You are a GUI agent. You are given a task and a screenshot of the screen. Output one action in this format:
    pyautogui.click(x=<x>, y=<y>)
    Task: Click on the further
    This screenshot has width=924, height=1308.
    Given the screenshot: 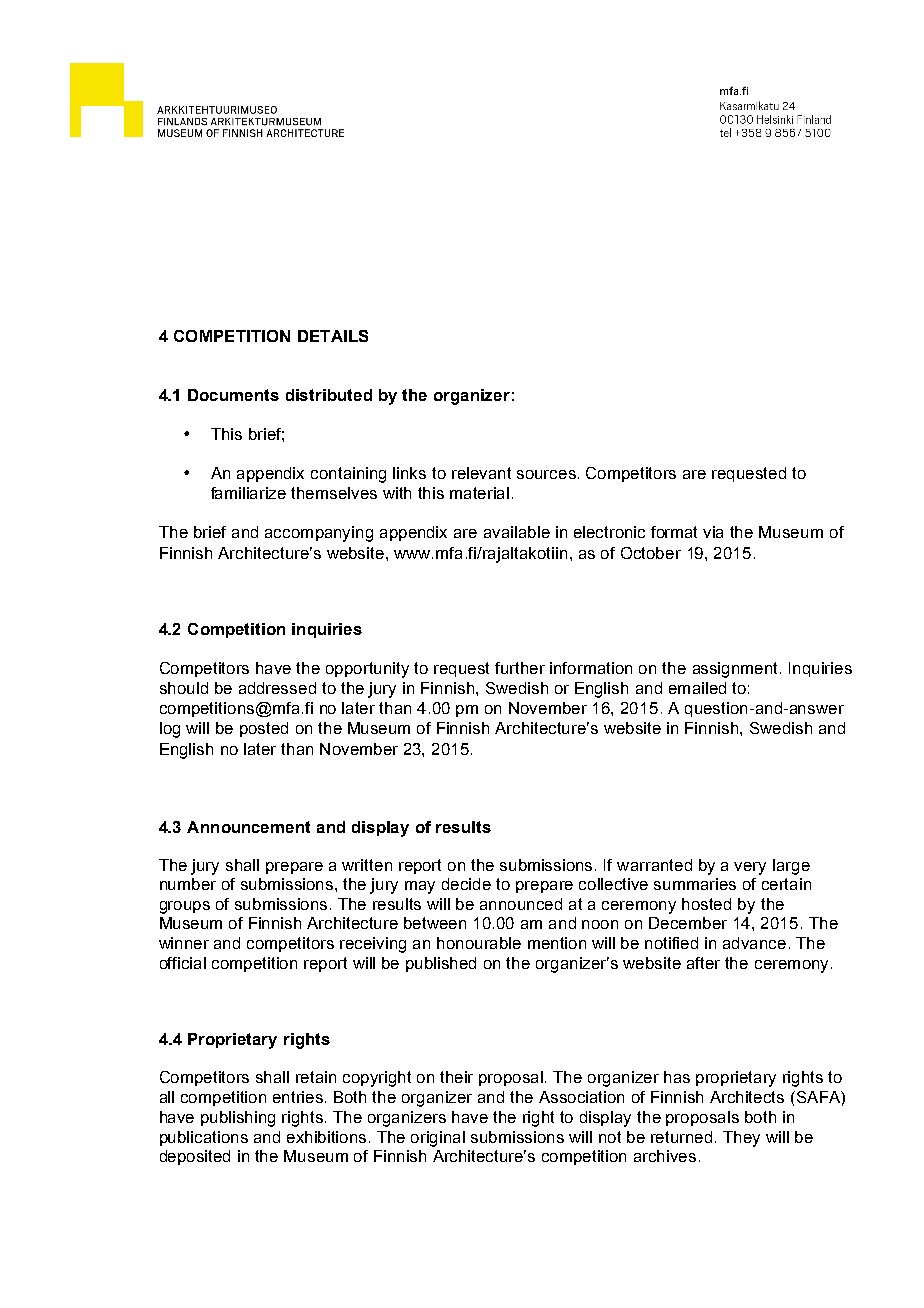 What is the action you would take?
    pyautogui.click(x=520, y=668)
